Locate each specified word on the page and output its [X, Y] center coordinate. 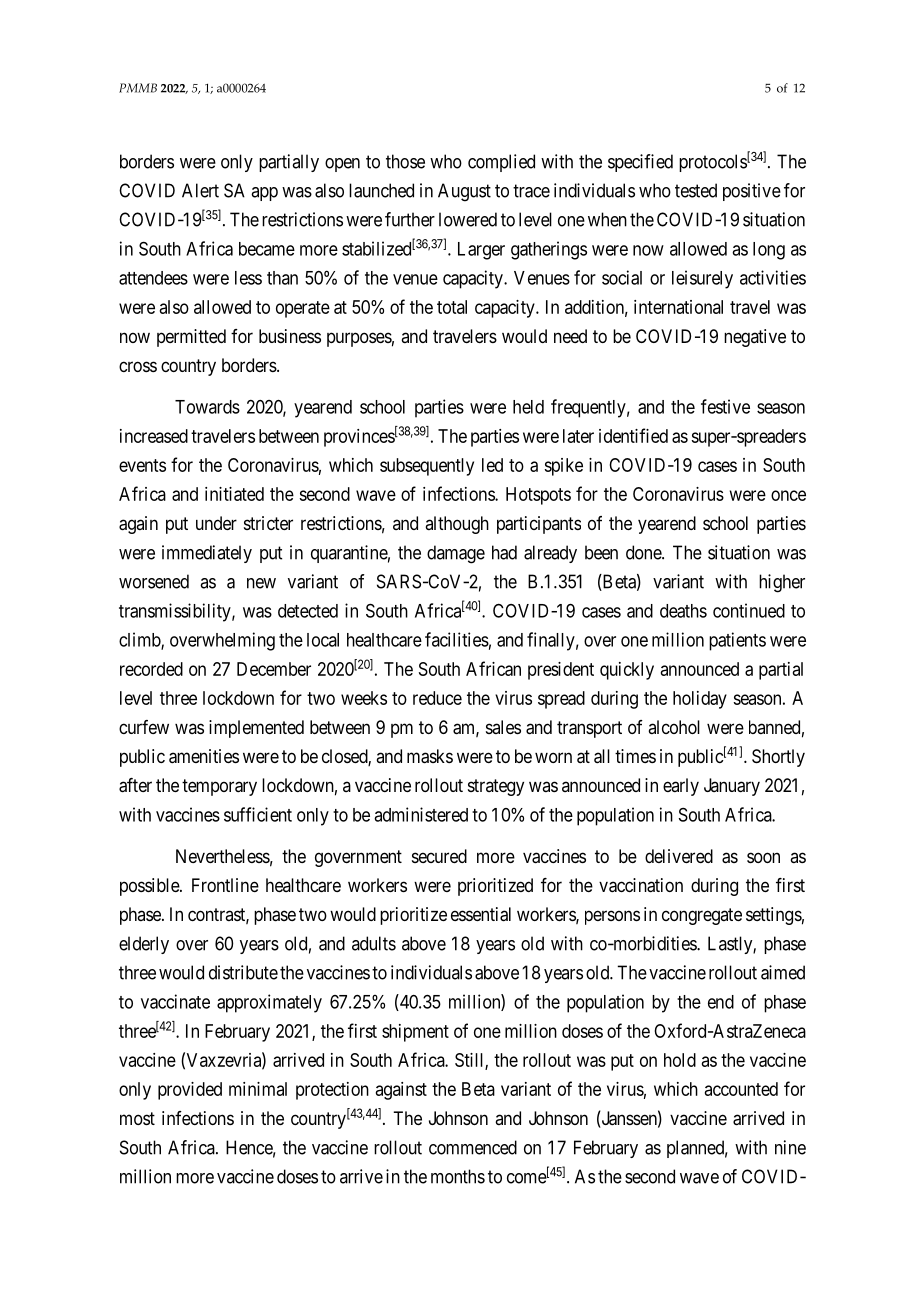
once [788, 495]
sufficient [258, 814]
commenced [473, 1147]
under [216, 523]
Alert [200, 190]
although [457, 525]
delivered [679, 856]
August [464, 192]
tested [696, 190]
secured [439, 856]
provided [190, 1091]
